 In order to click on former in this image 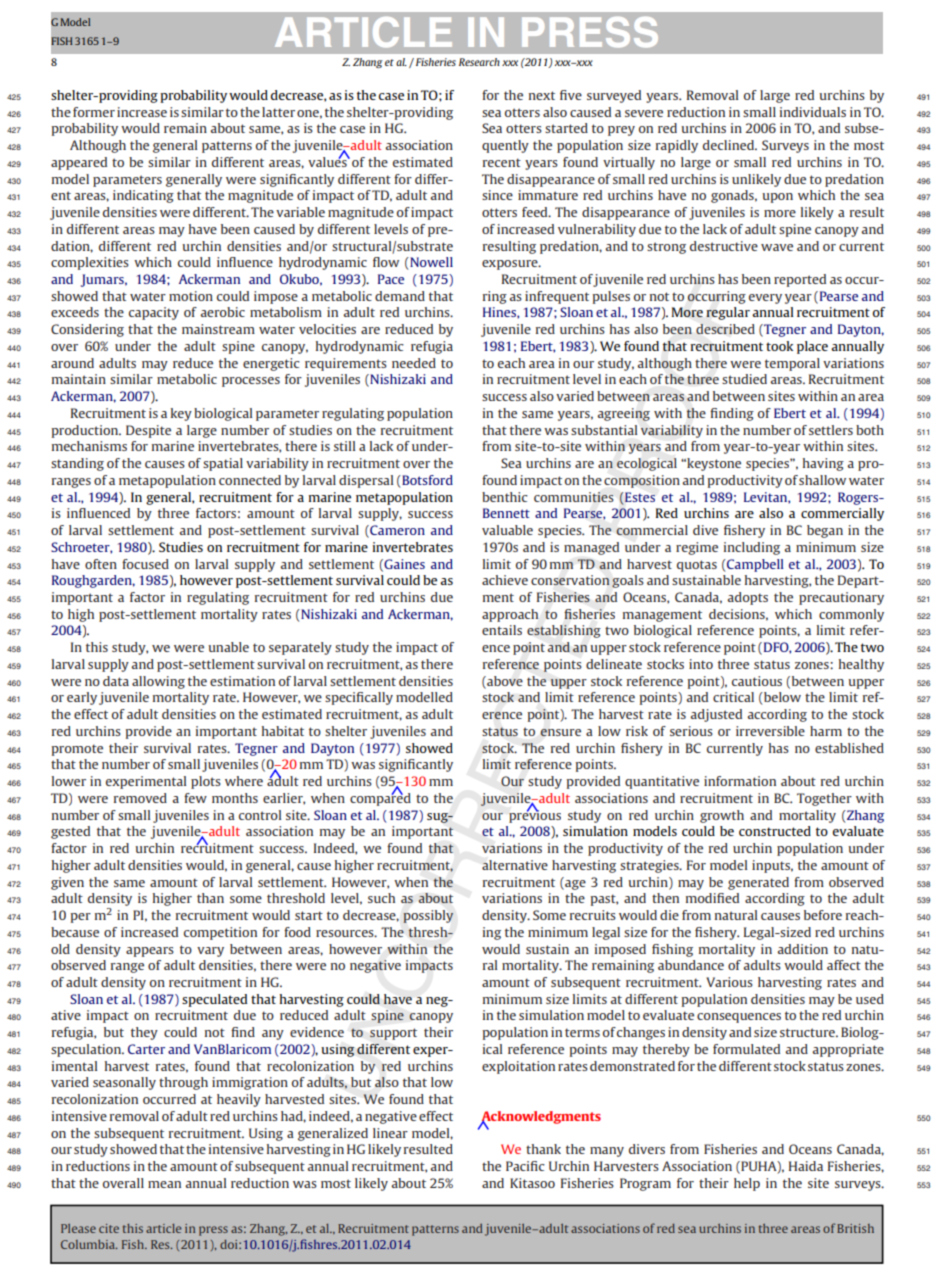, I will do `click(94, 112)`.
